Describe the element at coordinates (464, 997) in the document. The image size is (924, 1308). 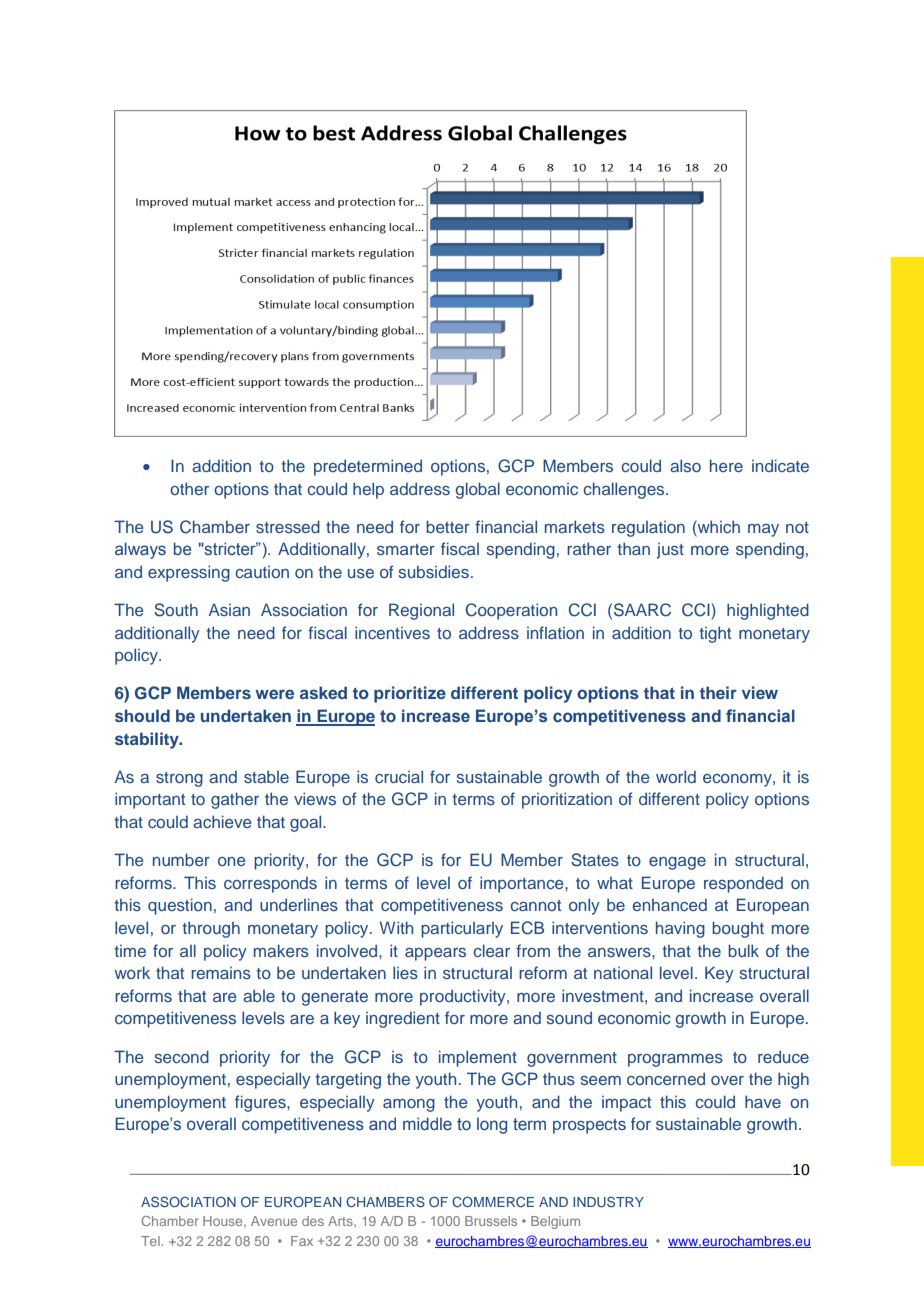
I see `productivity` at that location.
